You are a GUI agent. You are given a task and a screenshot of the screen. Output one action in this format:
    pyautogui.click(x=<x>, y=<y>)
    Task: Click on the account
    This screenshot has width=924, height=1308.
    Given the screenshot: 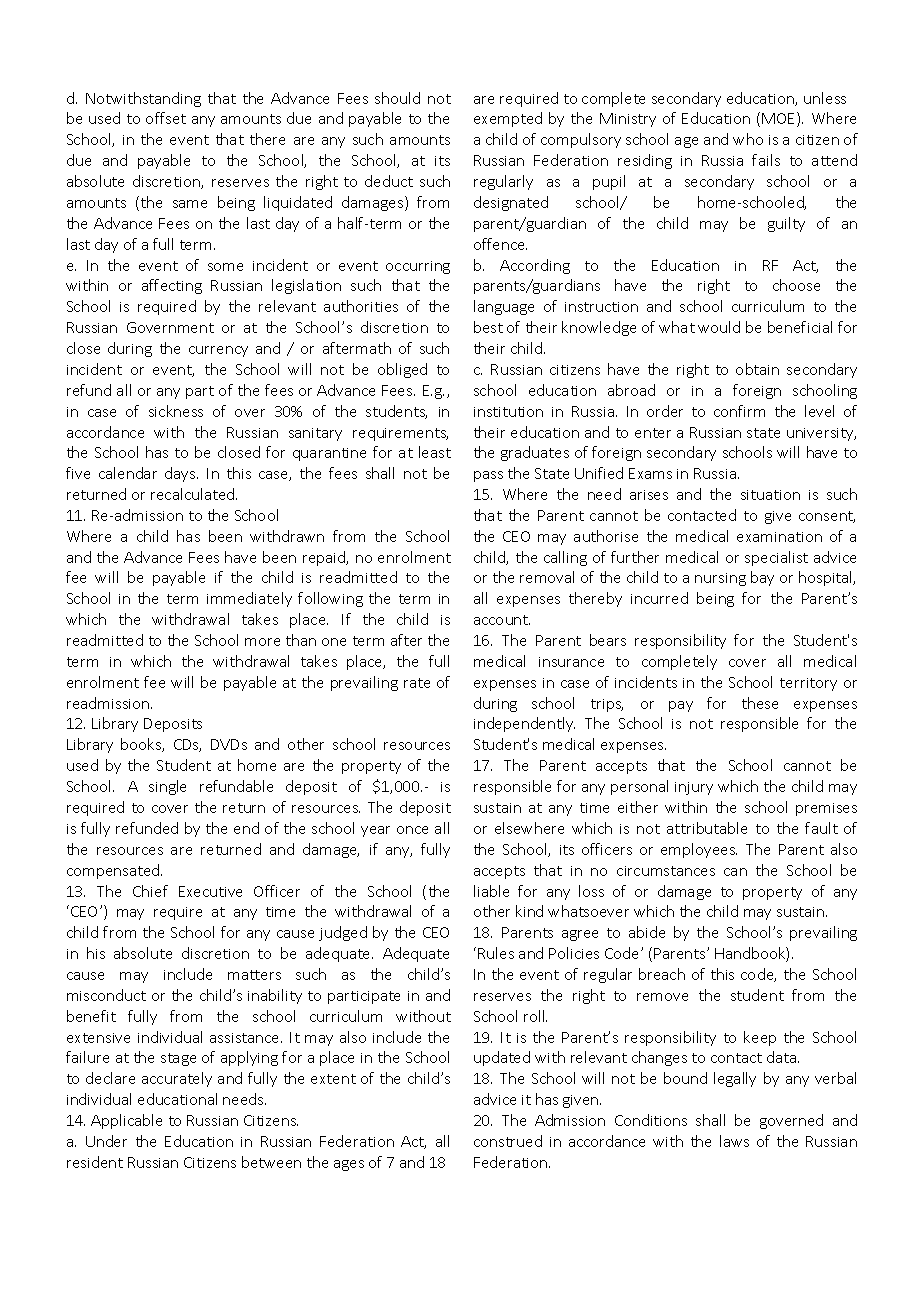 What is the action you would take?
    pyautogui.click(x=502, y=620)
